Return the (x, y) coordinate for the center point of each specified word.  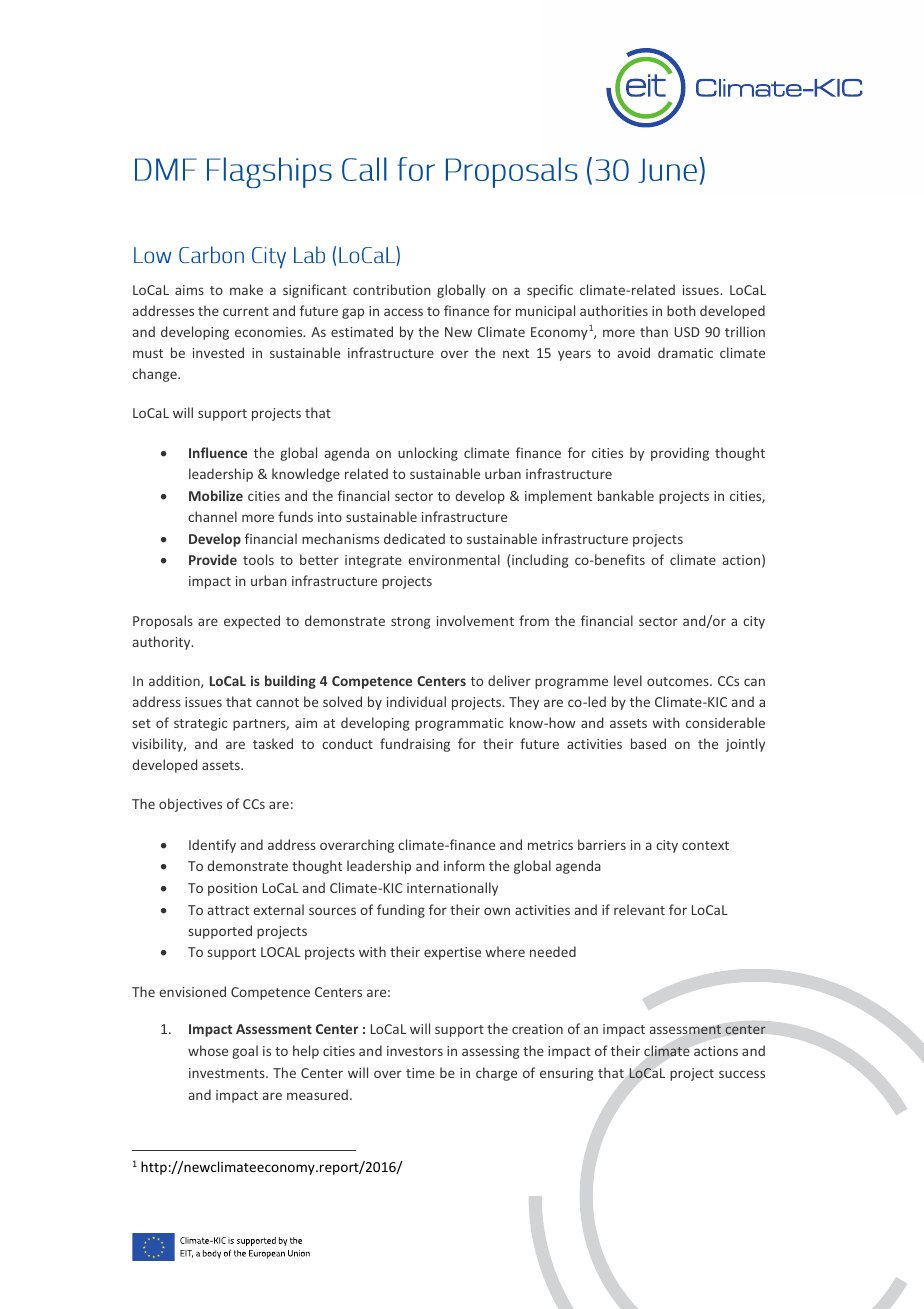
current (246, 311)
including (540, 561)
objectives (190, 805)
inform (464, 865)
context (705, 845)
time (420, 1073)
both (681, 310)
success (742, 1074)
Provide (213, 559)
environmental (454, 559)
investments (228, 1073)
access (403, 312)
